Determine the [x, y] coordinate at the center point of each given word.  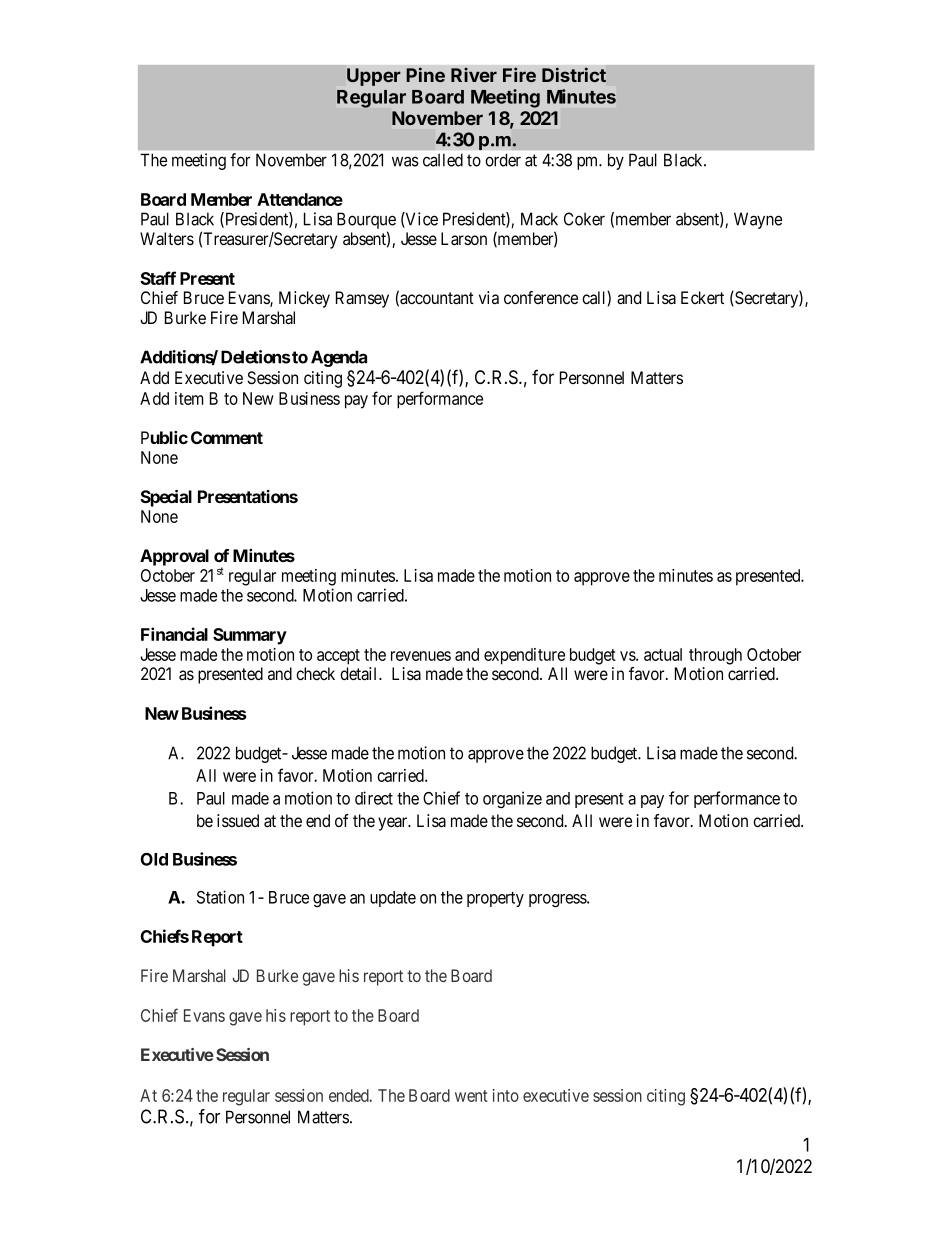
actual [663, 654]
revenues [421, 656]
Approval [174, 557]
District [574, 74]
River [474, 75]
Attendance [300, 199]
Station [220, 897]
